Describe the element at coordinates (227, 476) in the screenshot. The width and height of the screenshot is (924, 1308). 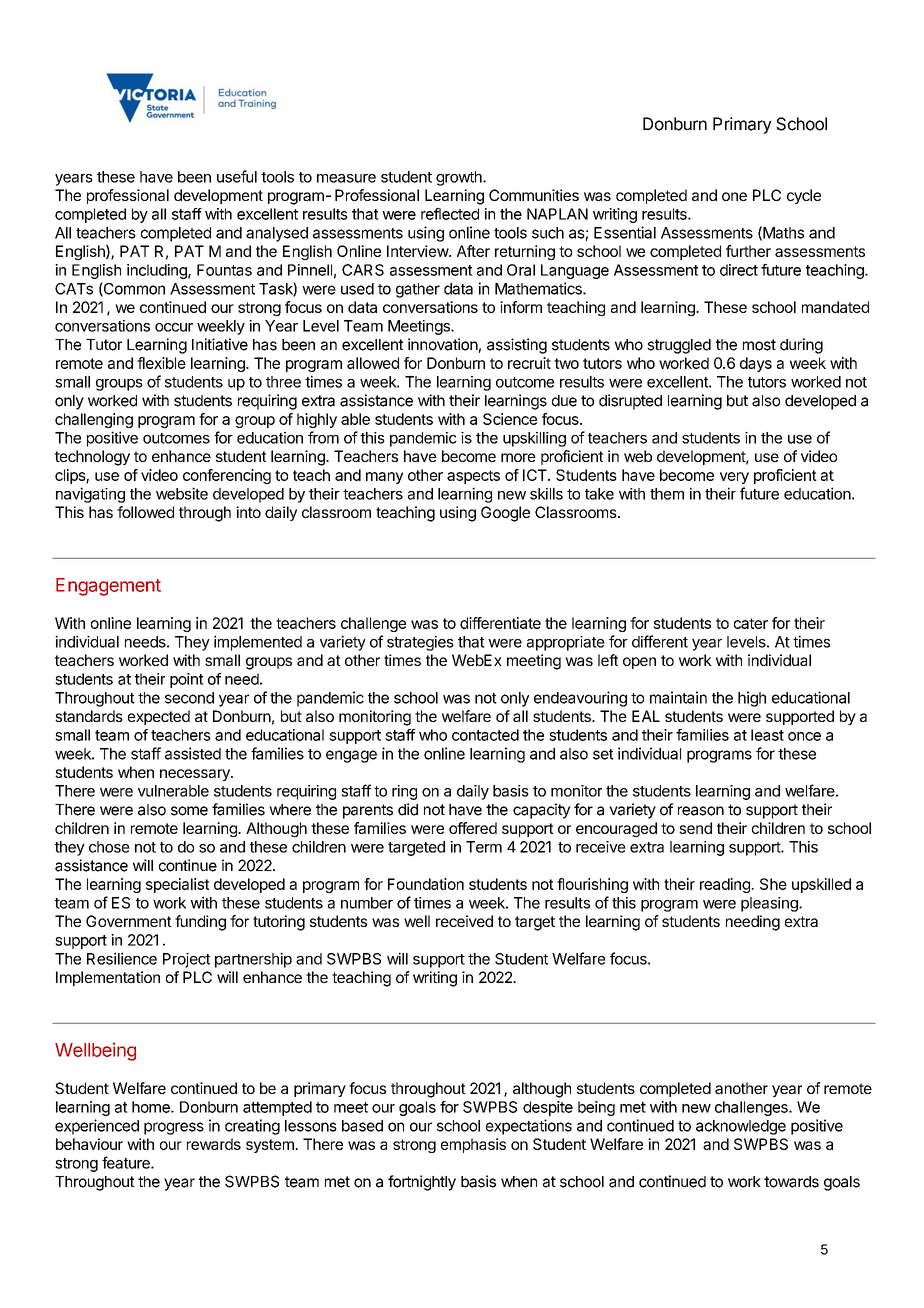
I see `conferencing` at that location.
